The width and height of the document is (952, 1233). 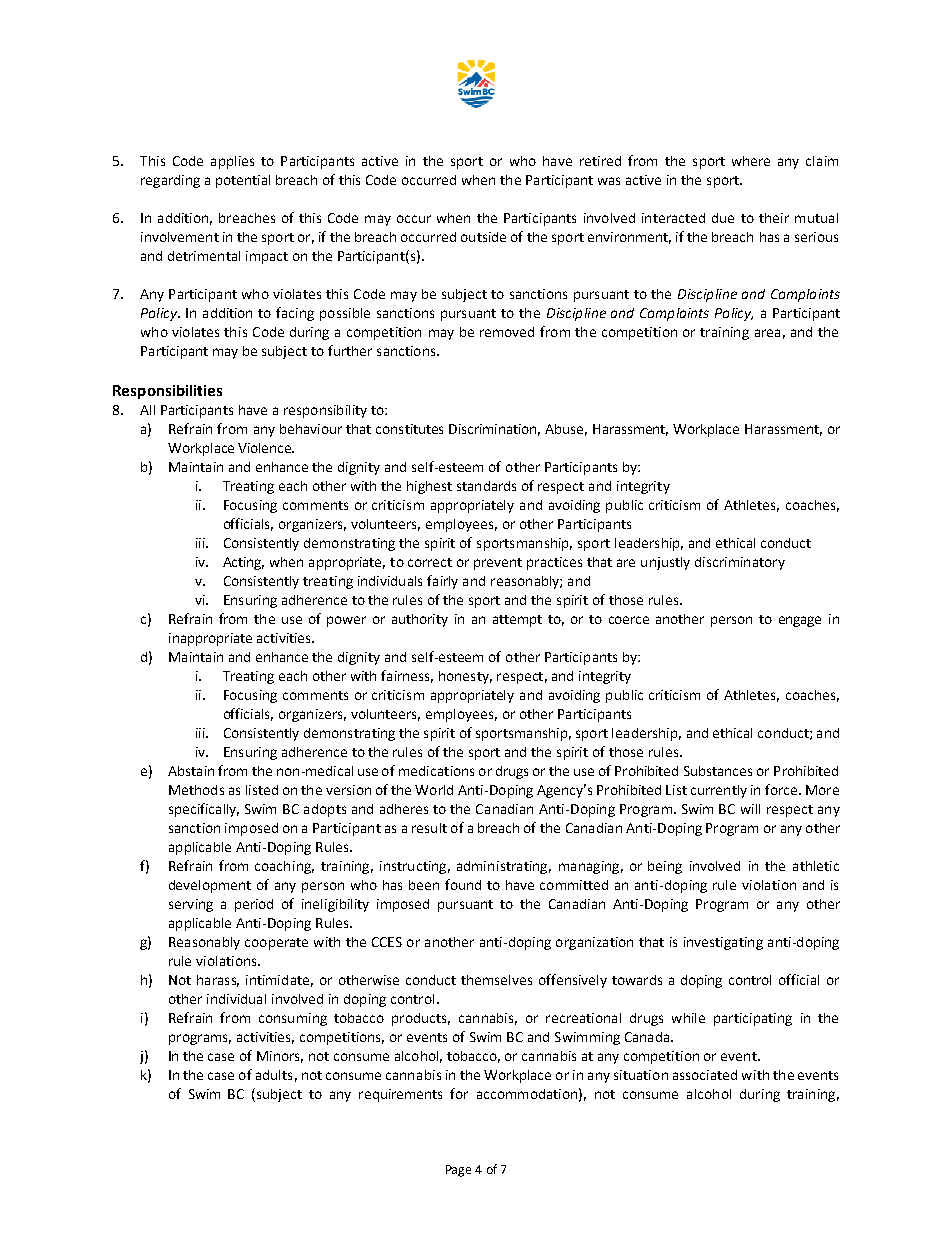 I want to click on area, so click(x=767, y=333).
